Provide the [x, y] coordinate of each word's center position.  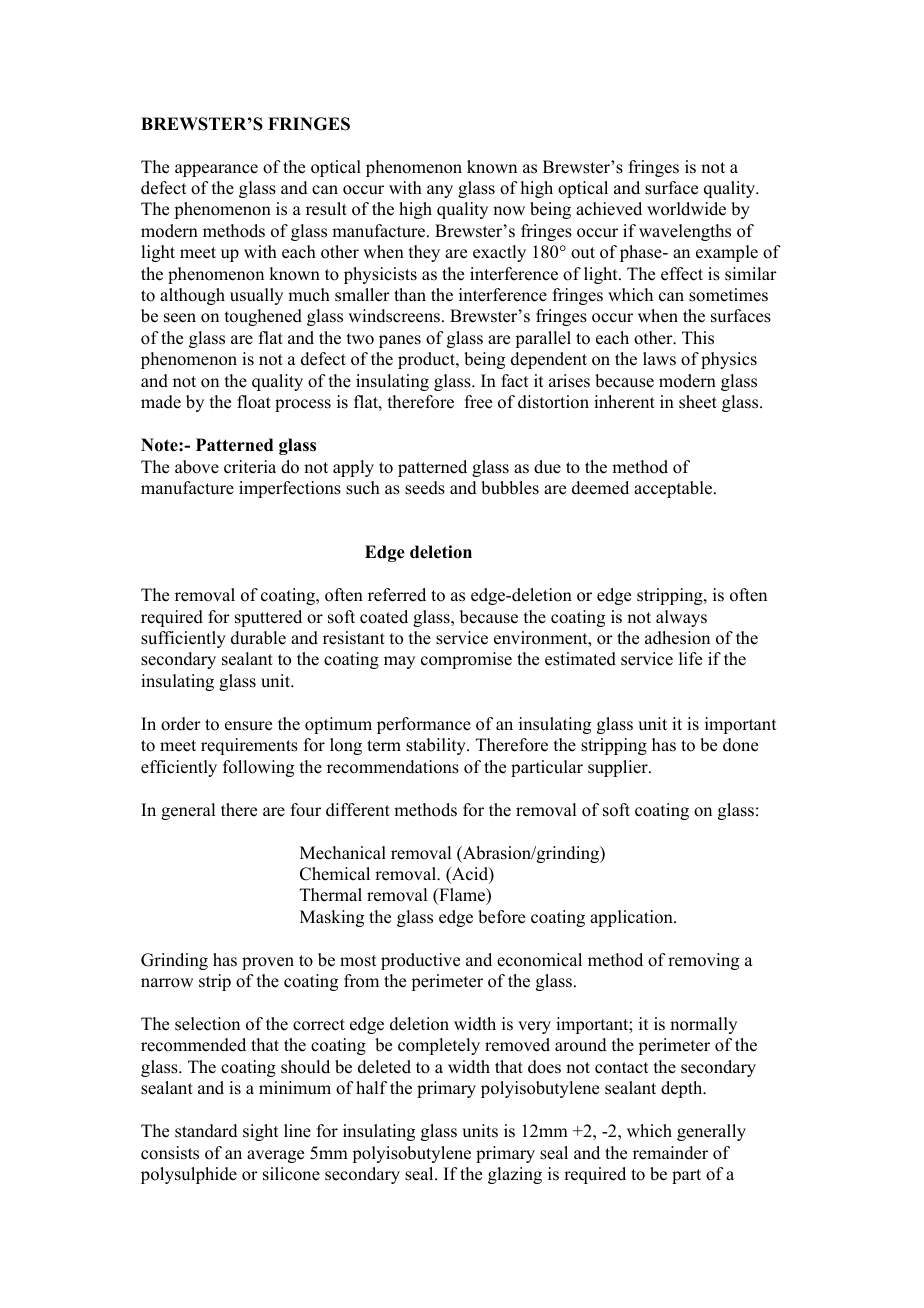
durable [258, 638]
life [690, 659]
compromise [466, 660]
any [440, 191]
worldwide [686, 209]
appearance [216, 170]
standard [206, 1131]
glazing [515, 1175]
